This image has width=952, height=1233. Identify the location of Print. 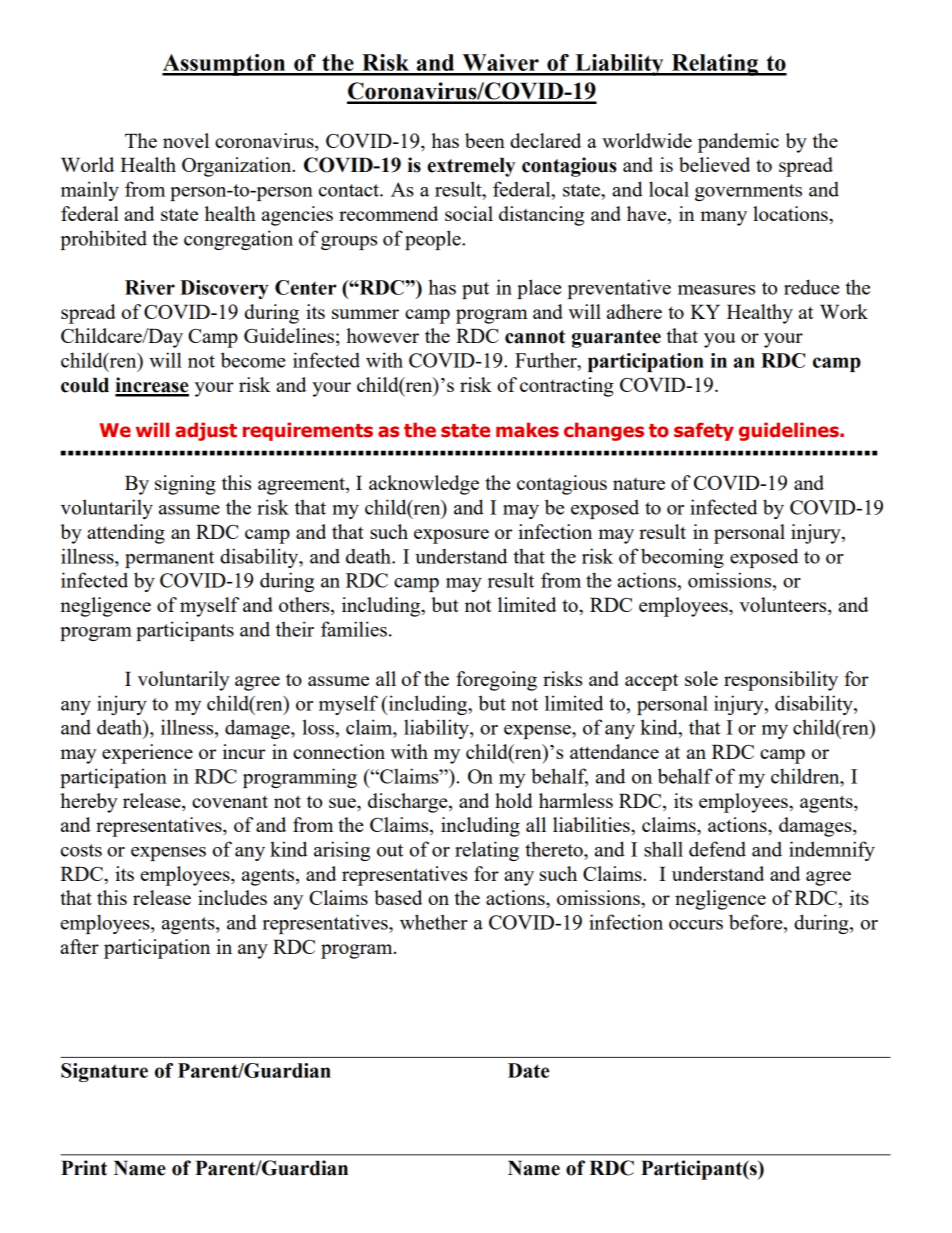
(84, 1168).
